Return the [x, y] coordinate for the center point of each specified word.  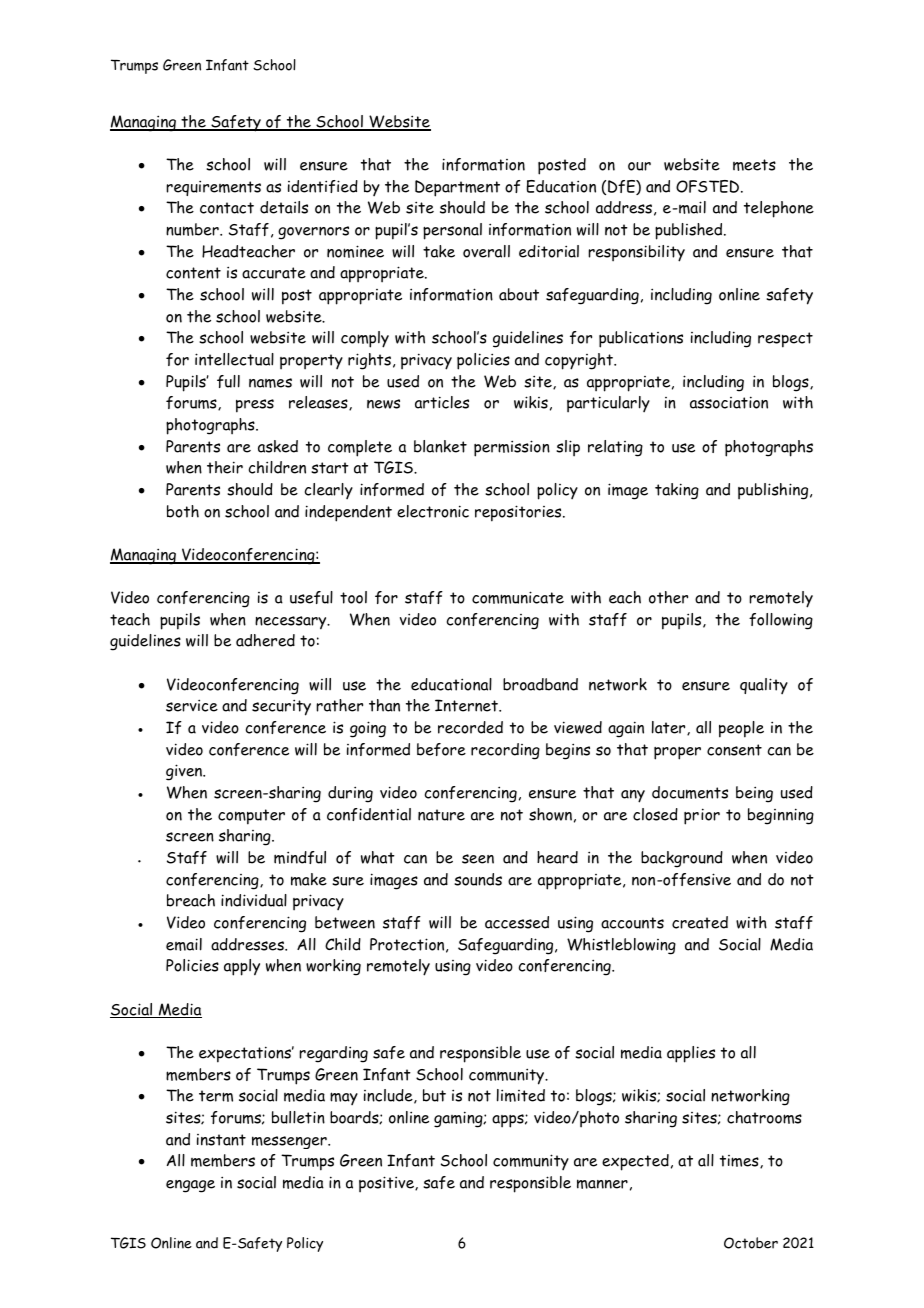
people [741, 729]
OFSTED [709, 186]
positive [387, 1184]
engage [190, 1186]
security [281, 707]
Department [457, 188]
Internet [467, 705]
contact [227, 208]
